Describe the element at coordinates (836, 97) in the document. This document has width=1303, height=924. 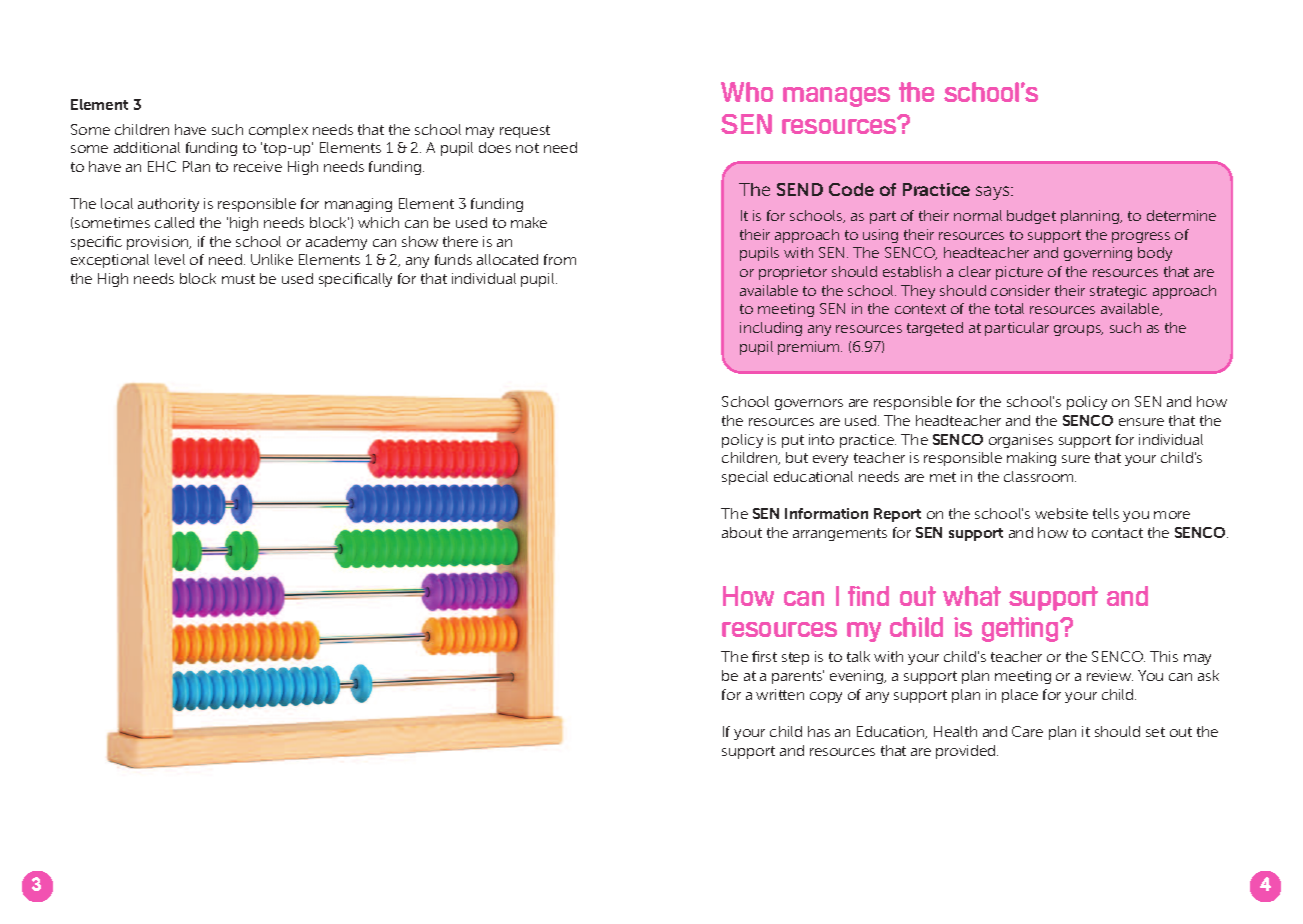
I see `manages` at that location.
